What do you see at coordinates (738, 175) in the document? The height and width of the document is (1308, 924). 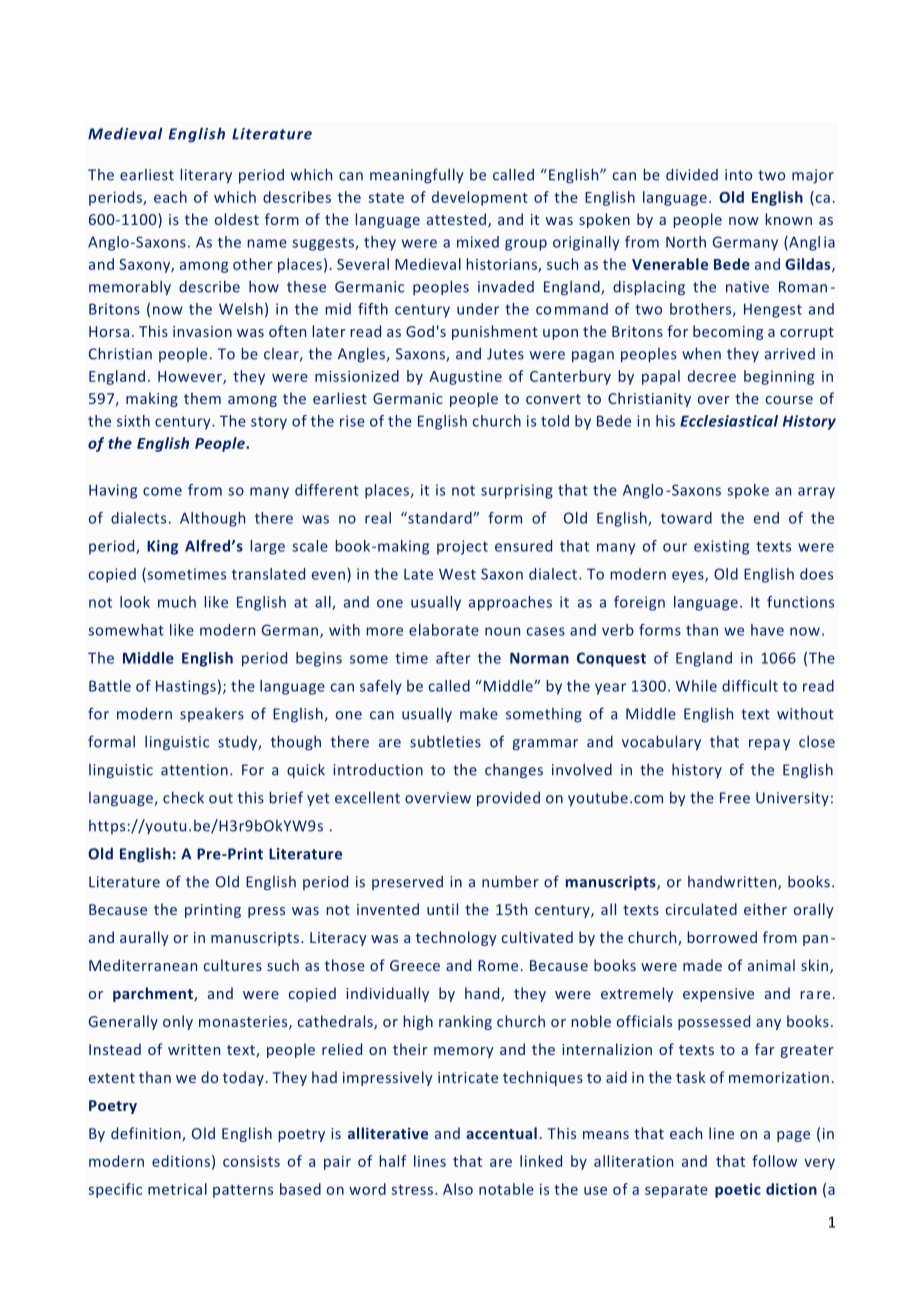 I see `into` at bounding box center [738, 175].
